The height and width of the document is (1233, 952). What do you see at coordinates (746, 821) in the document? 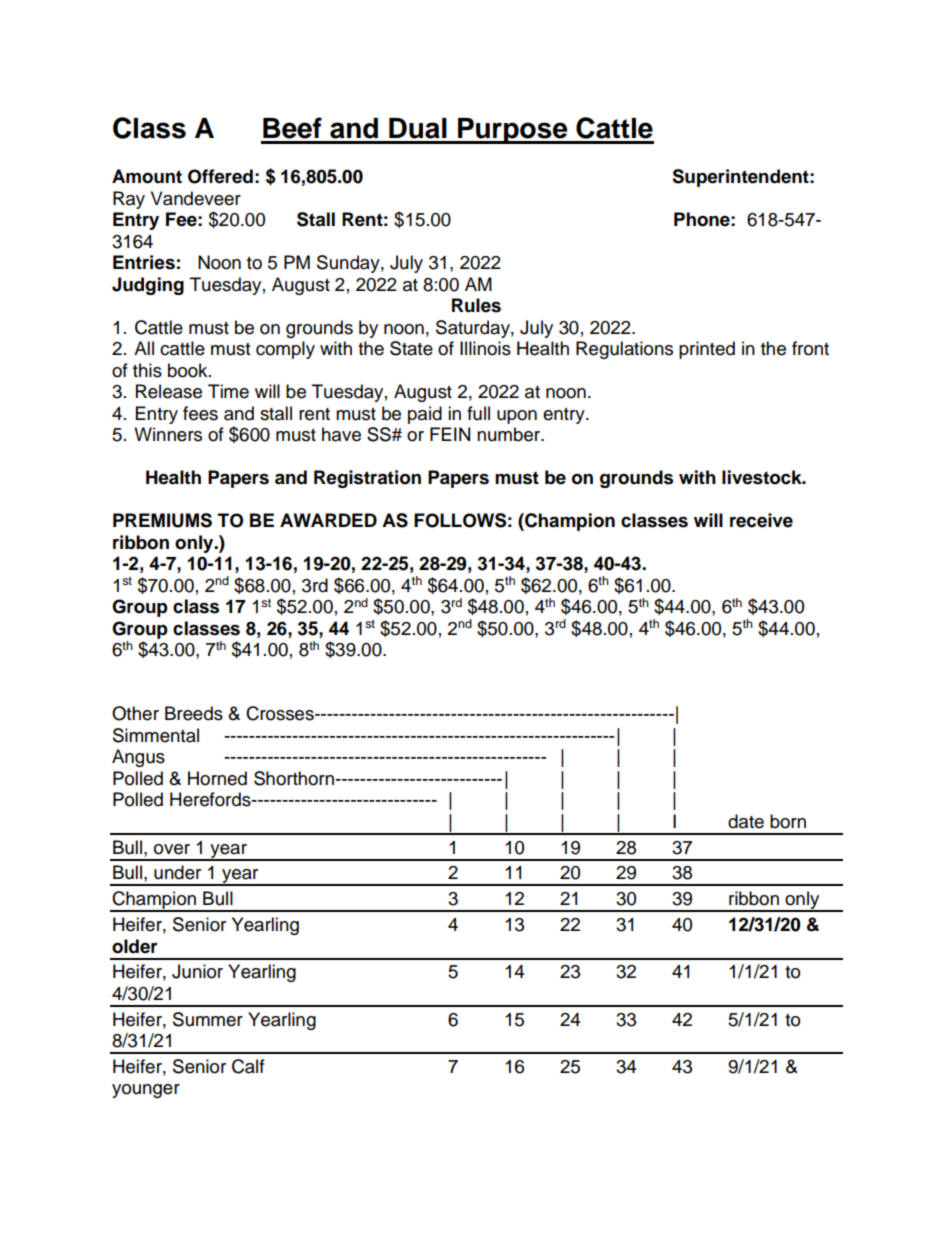
I see `date` at bounding box center [746, 821].
